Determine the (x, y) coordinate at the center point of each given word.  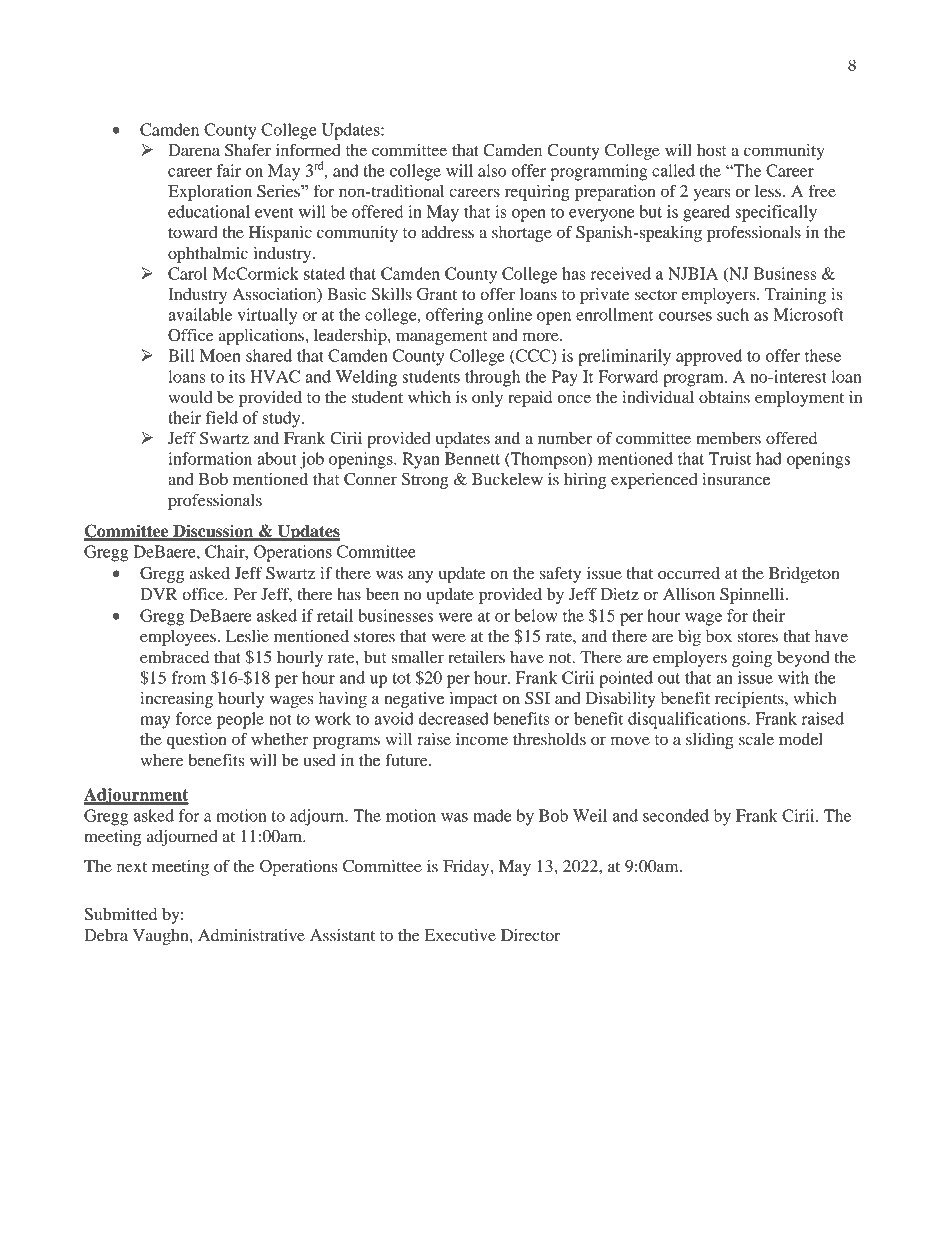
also (492, 170)
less (768, 191)
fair (228, 170)
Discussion (213, 532)
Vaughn (162, 937)
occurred (689, 573)
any (420, 576)
